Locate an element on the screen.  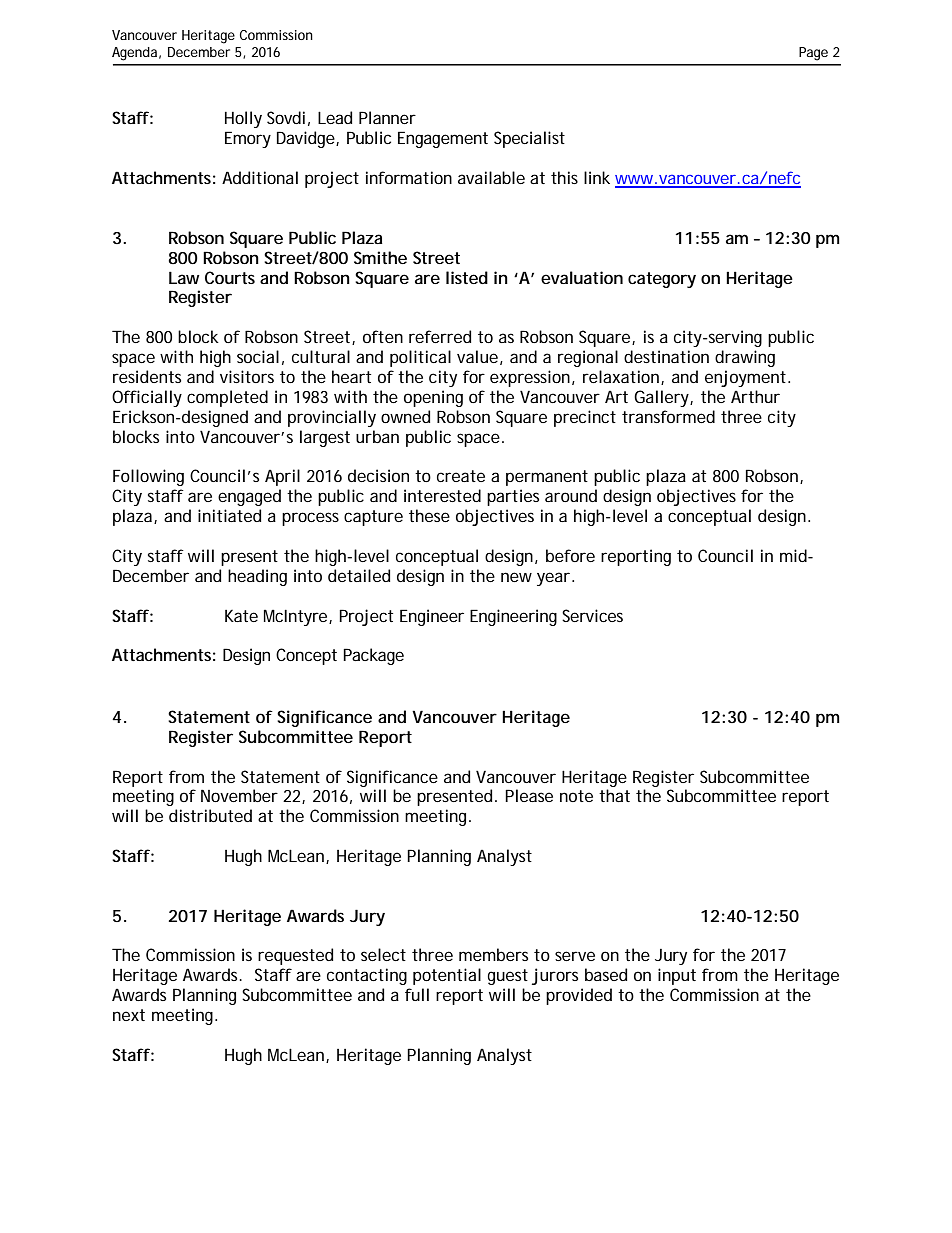
these is located at coordinates (429, 515).
